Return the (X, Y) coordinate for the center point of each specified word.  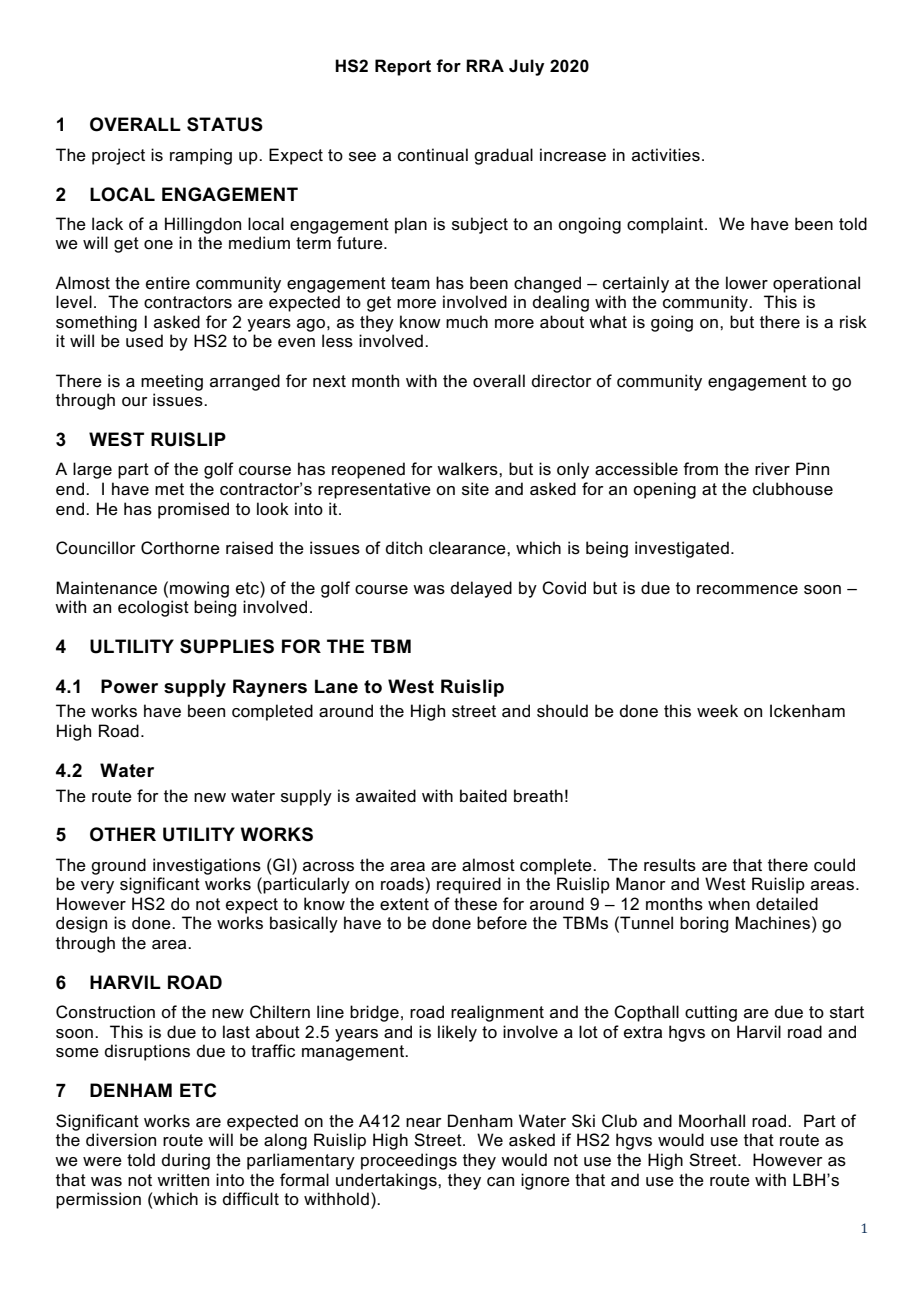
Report (403, 67)
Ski (583, 1121)
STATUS (225, 124)
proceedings (409, 1161)
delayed (481, 589)
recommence (747, 590)
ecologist (153, 608)
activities (666, 155)
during (186, 1161)
